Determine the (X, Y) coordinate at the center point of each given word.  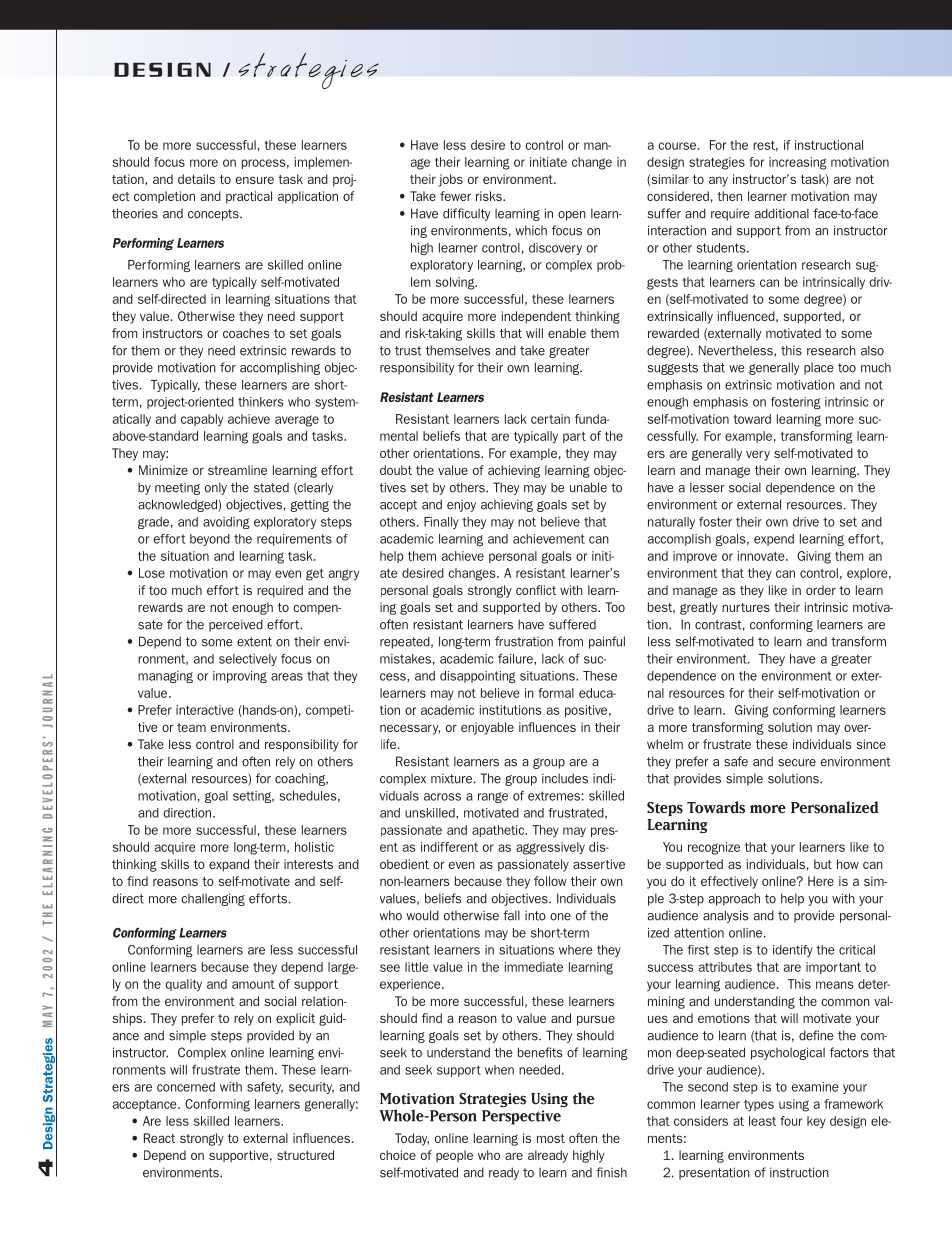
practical (249, 197)
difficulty (467, 214)
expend (774, 540)
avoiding (226, 523)
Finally (441, 523)
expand (229, 865)
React (159, 1138)
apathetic (499, 831)
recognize (714, 848)
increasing (798, 163)
